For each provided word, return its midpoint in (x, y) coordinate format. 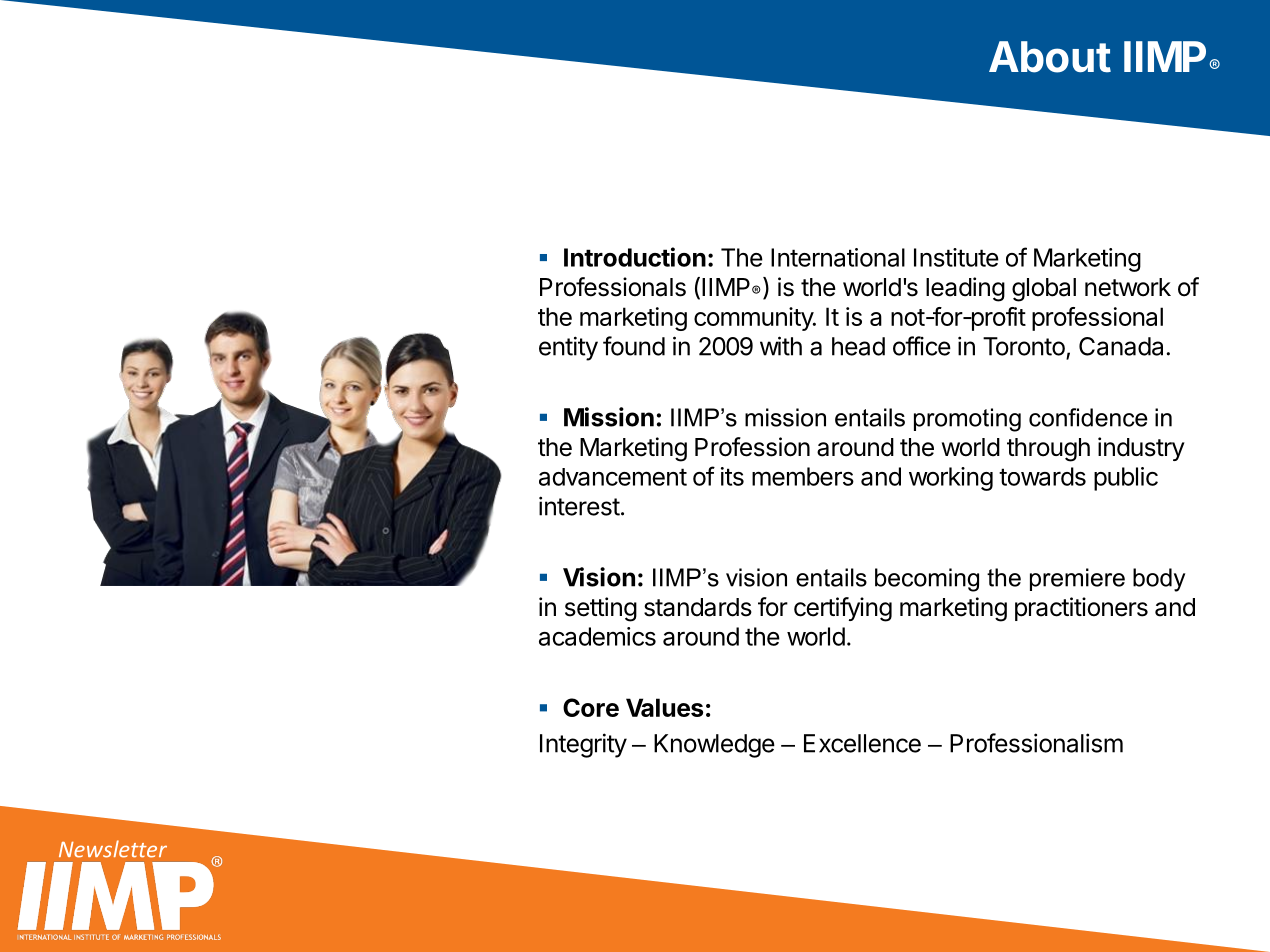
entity (568, 348)
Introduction (635, 257)
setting (601, 609)
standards (698, 607)
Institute (956, 257)
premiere (1077, 579)
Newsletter (113, 849)
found (634, 346)
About (1050, 57)
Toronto (1024, 346)
